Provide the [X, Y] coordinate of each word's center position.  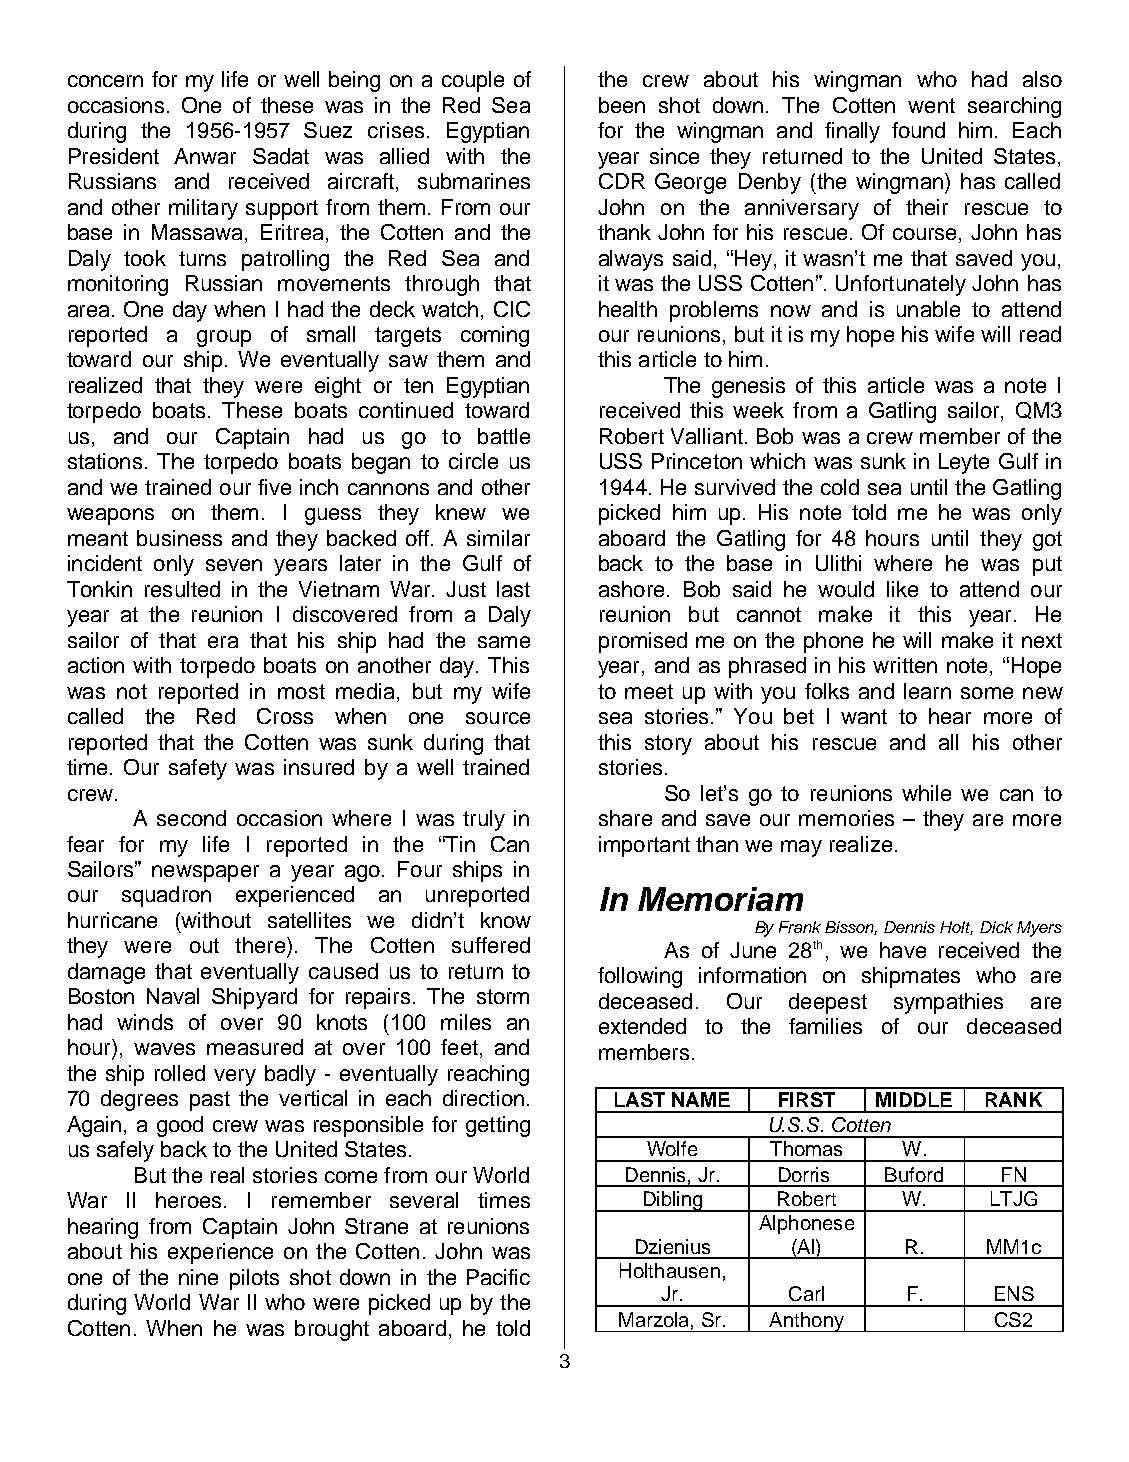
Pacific [498, 1277]
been [622, 105]
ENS [1014, 1293]
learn [927, 691]
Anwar [205, 156]
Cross [285, 716]
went [931, 105]
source [498, 718]
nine [198, 1277]
